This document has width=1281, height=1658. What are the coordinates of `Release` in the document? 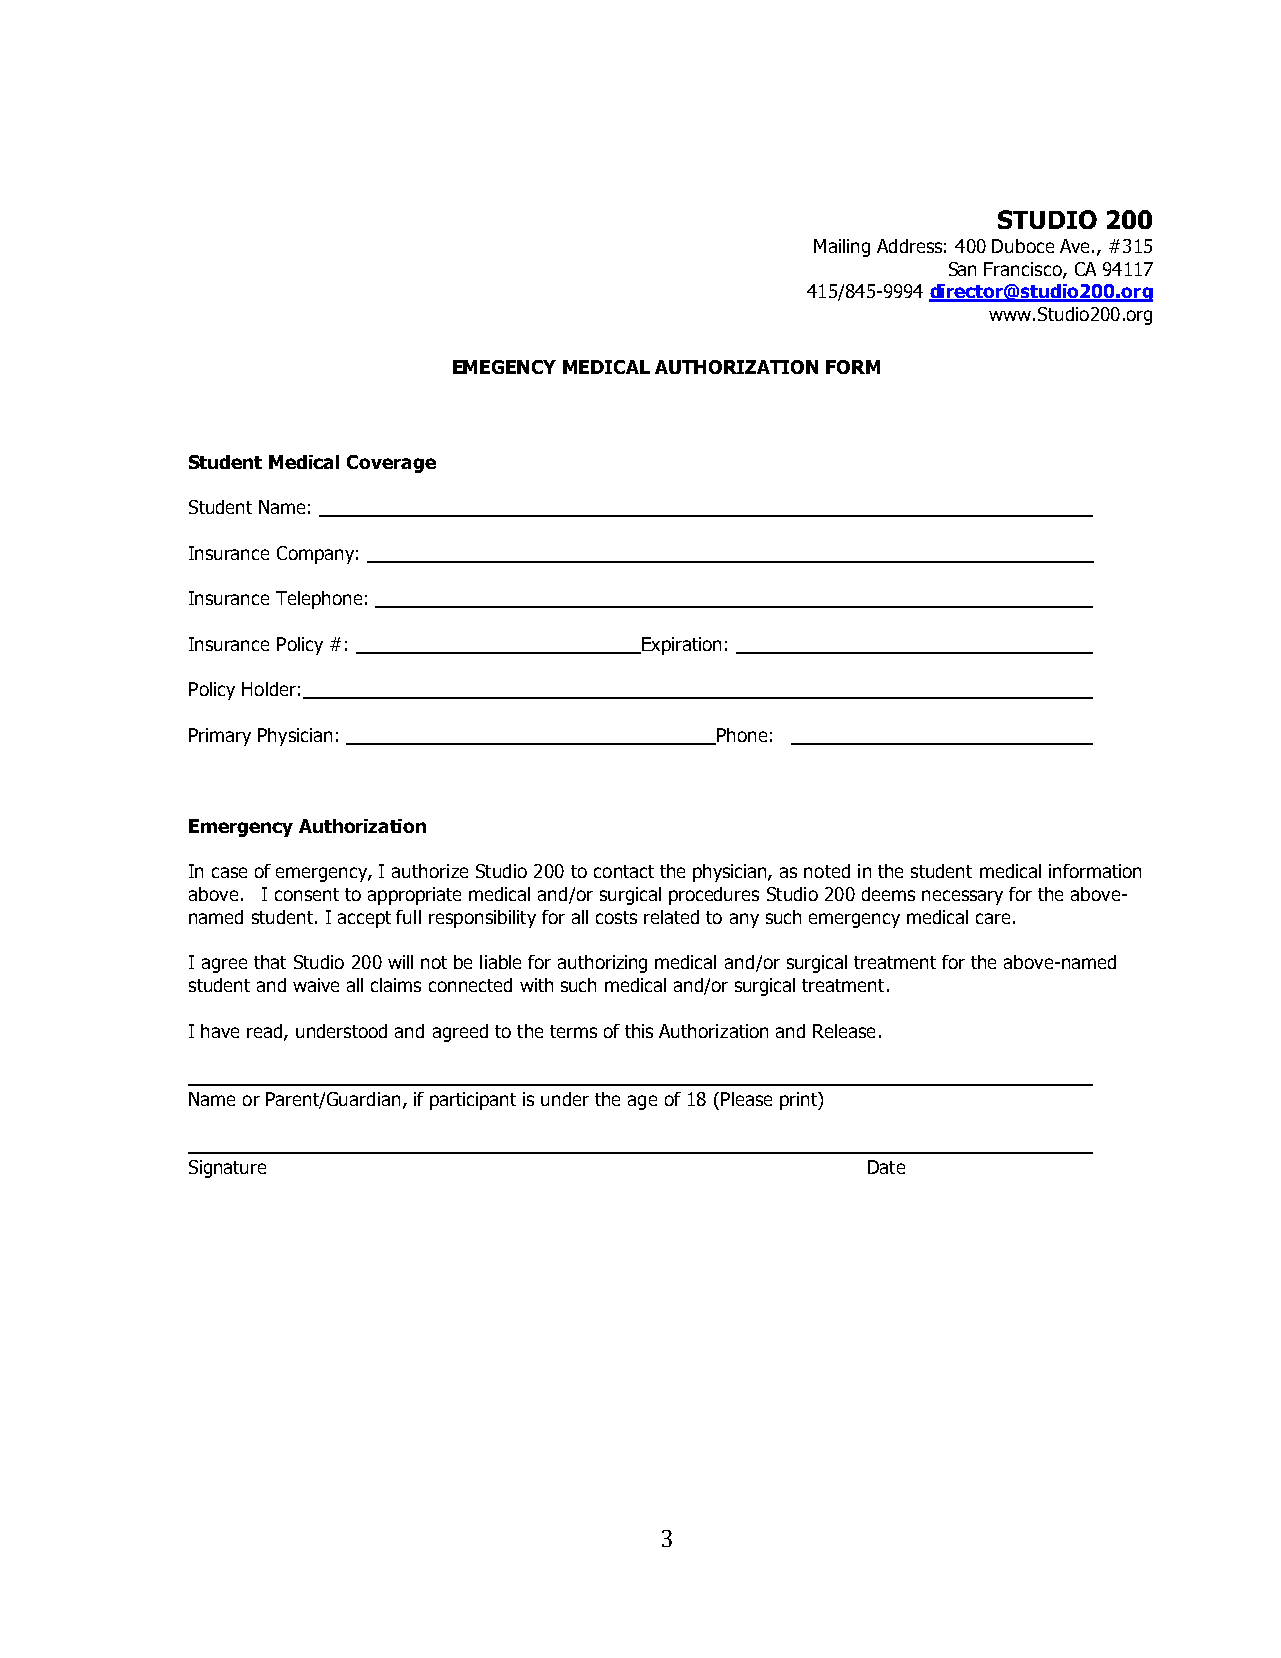 It's located at (844, 1031).
